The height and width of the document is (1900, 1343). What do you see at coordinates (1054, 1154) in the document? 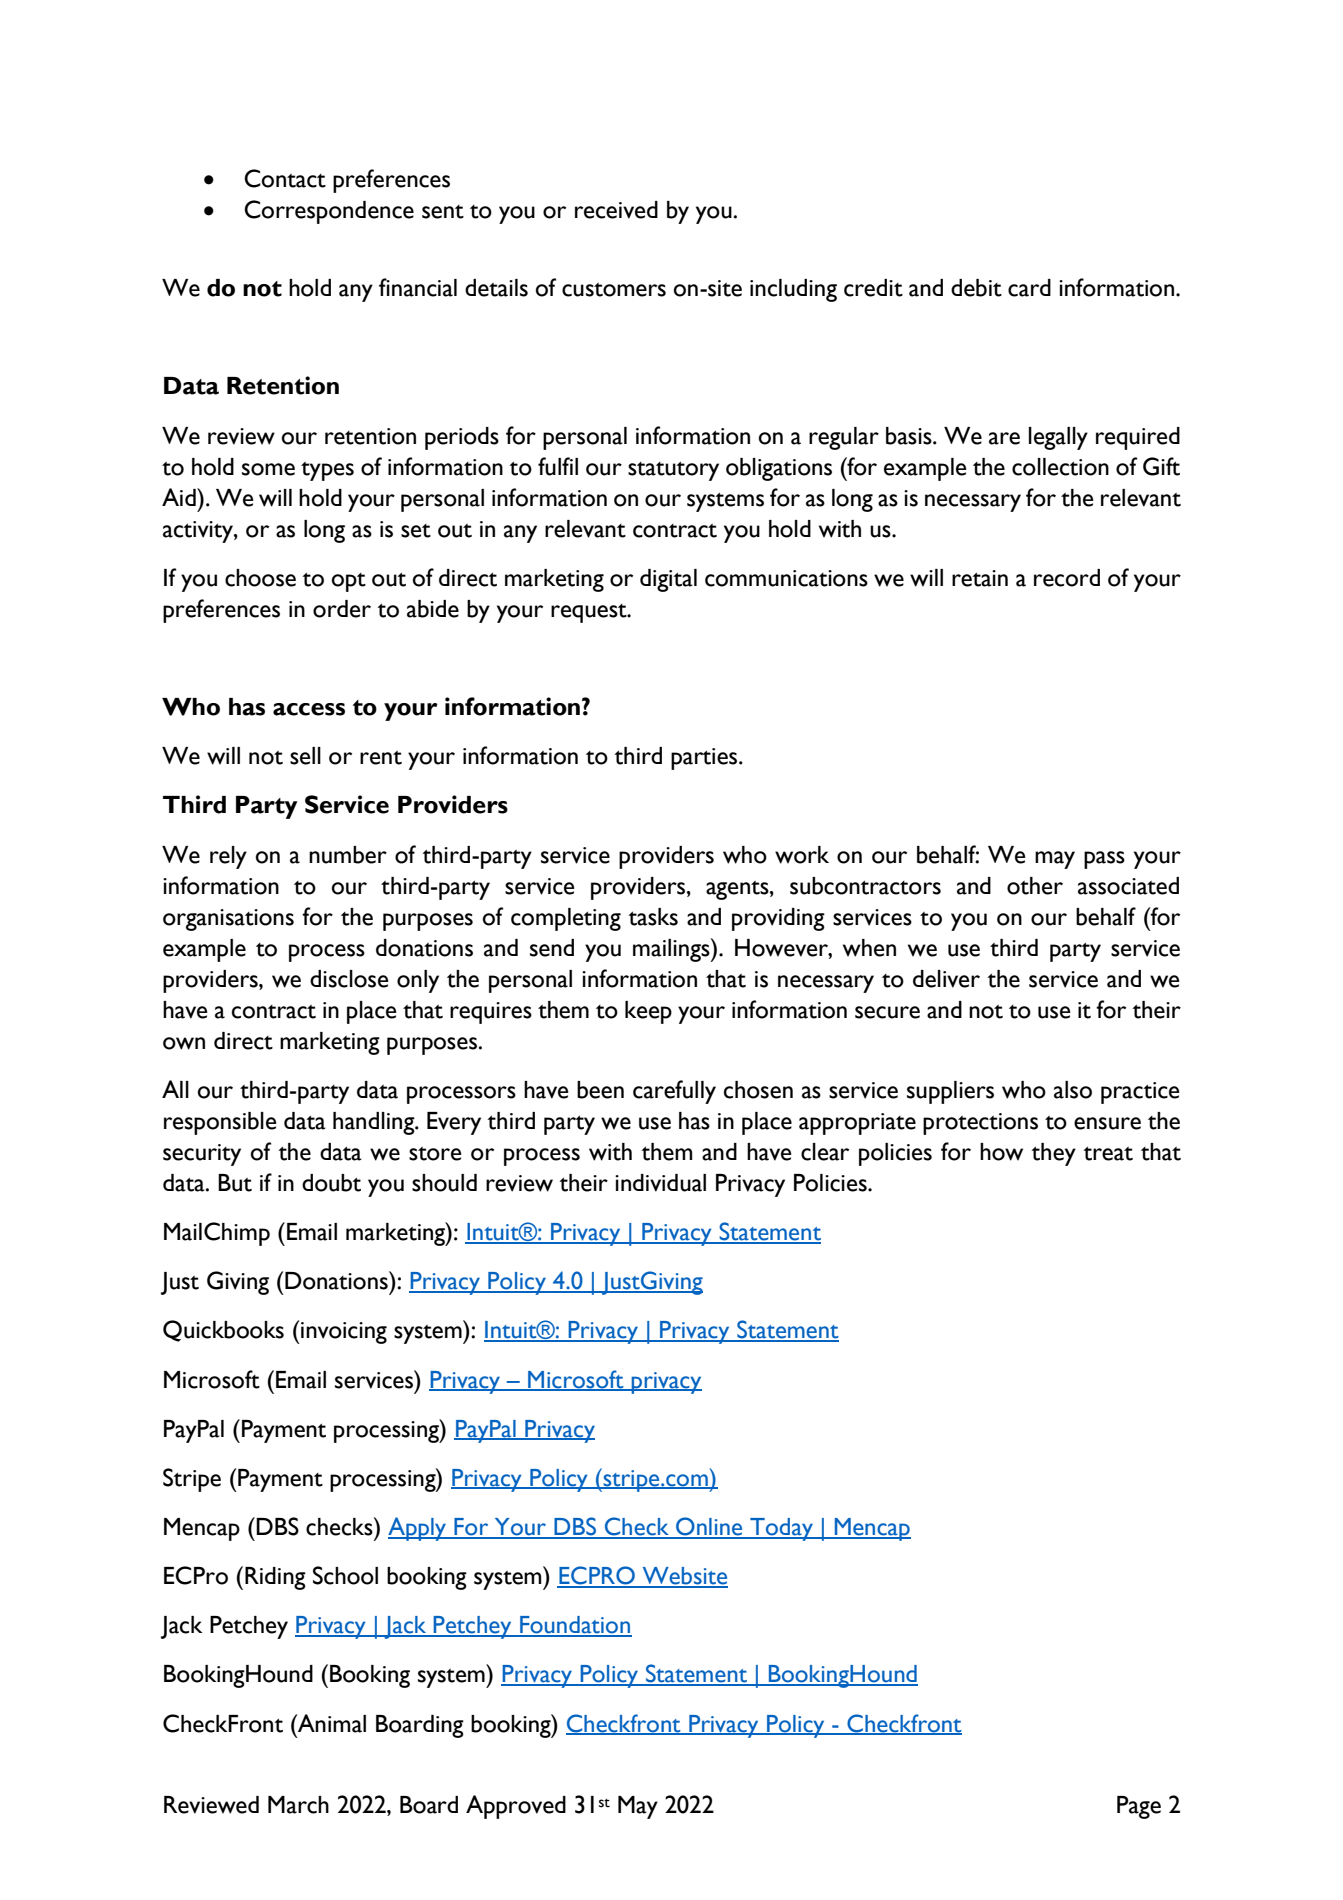
I see `they` at bounding box center [1054, 1154].
